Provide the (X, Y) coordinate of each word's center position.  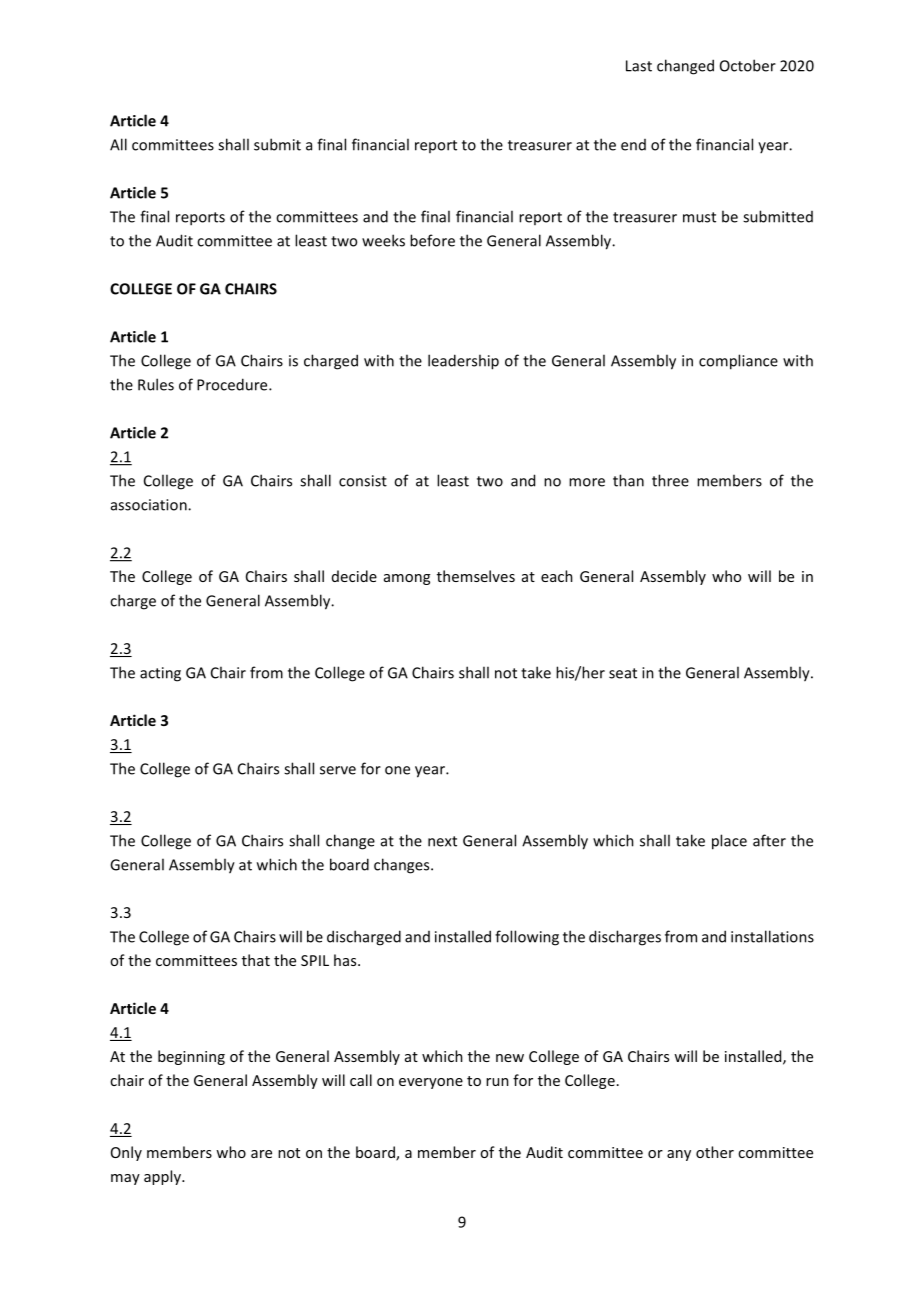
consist (363, 481)
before (432, 240)
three (670, 480)
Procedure (233, 384)
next (442, 841)
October (748, 65)
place (729, 842)
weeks (383, 240)
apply (163, 1177)
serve (338, 770)
